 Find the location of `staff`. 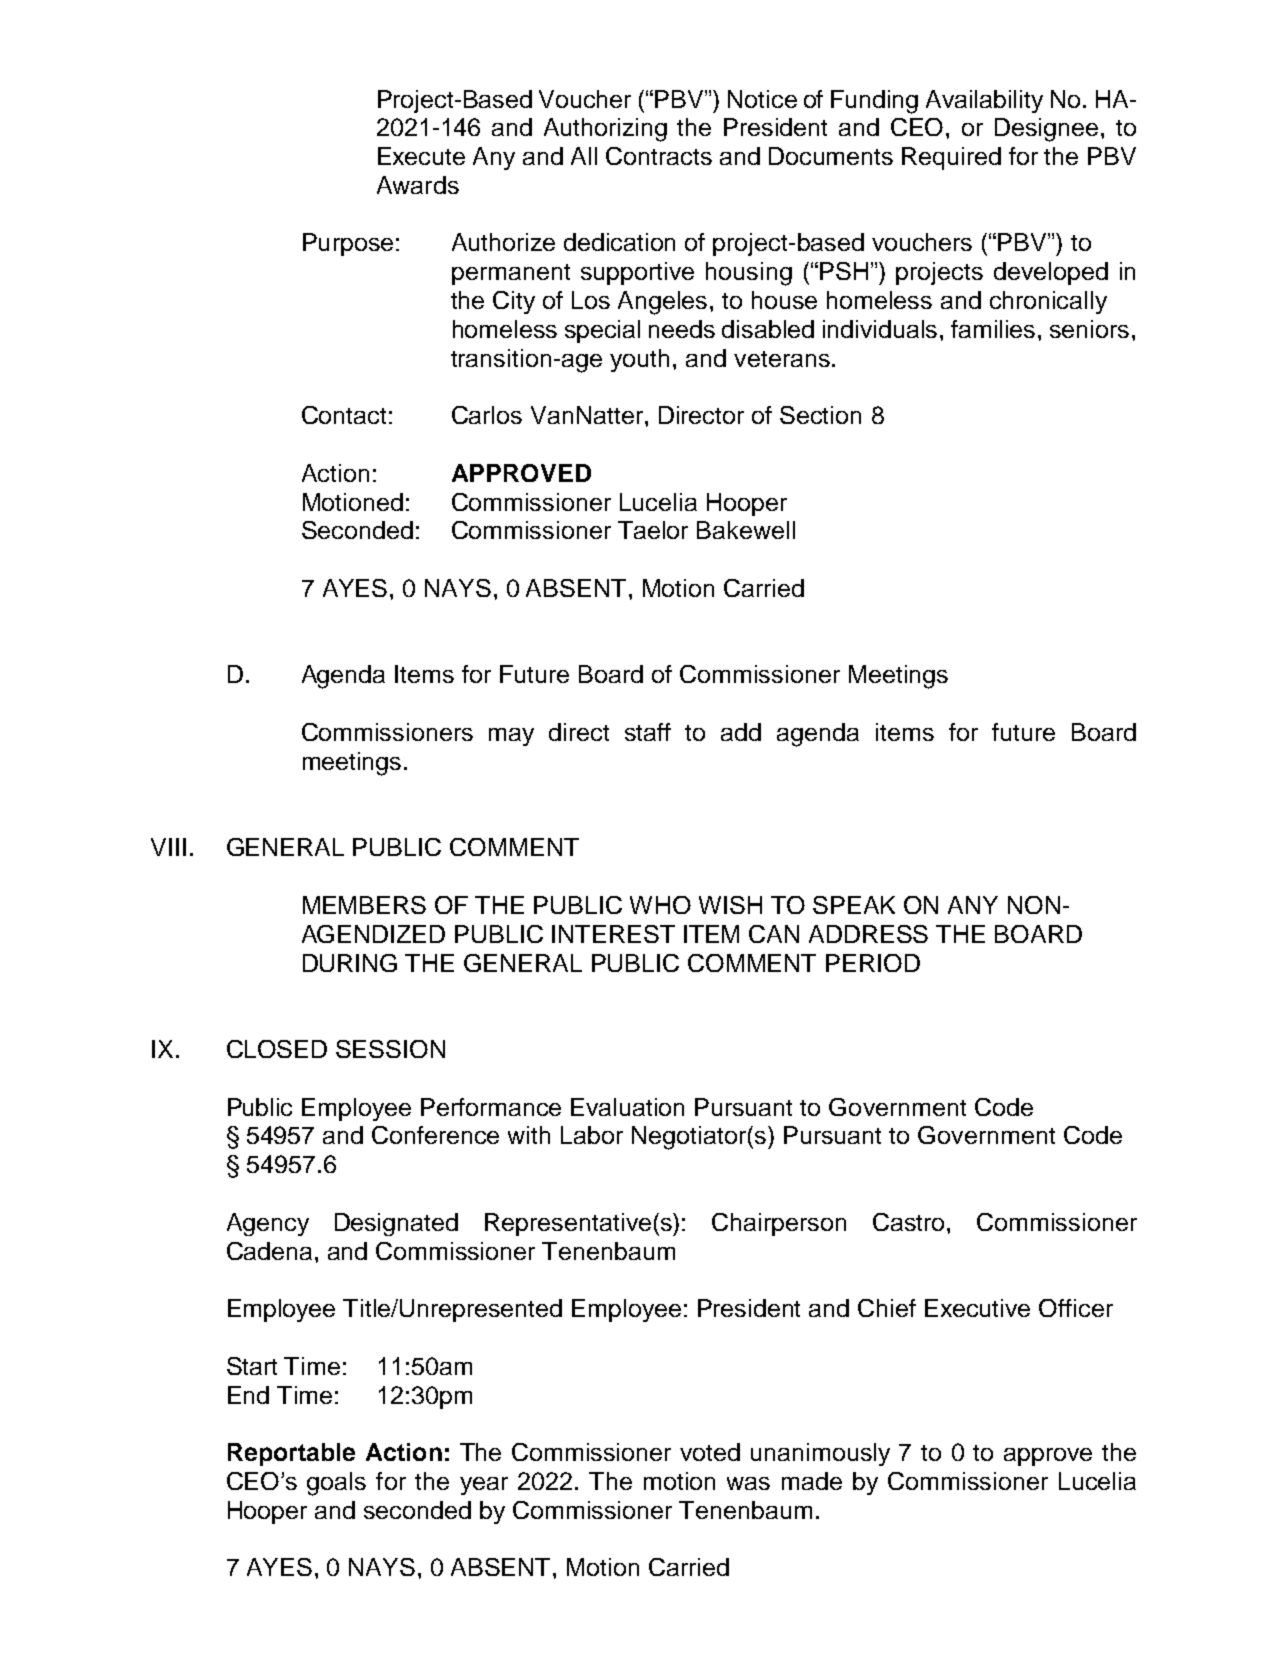

staff is located at coordinates (648, 732).
